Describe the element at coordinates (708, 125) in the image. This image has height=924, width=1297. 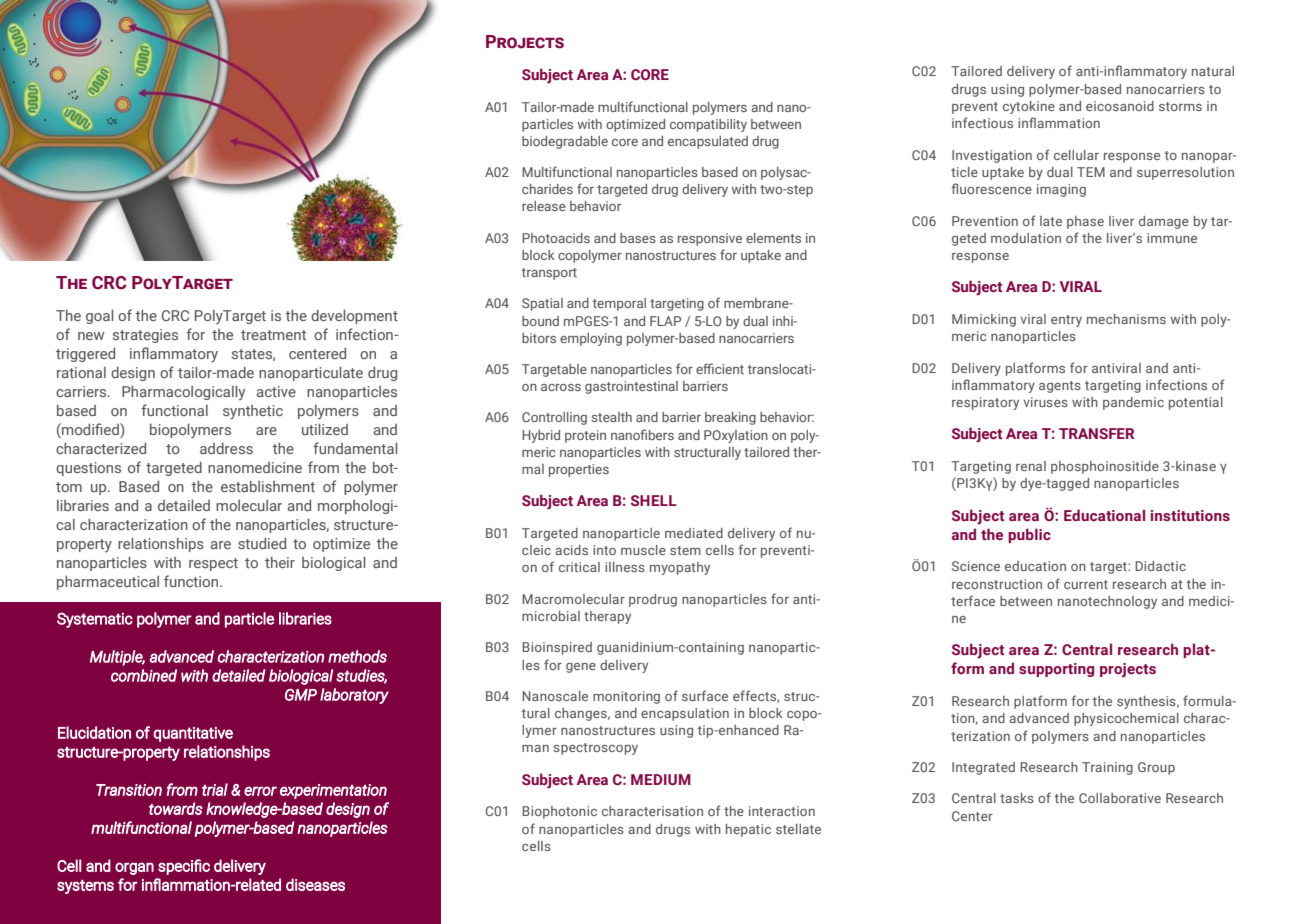
I see `compatibility` at that location.
